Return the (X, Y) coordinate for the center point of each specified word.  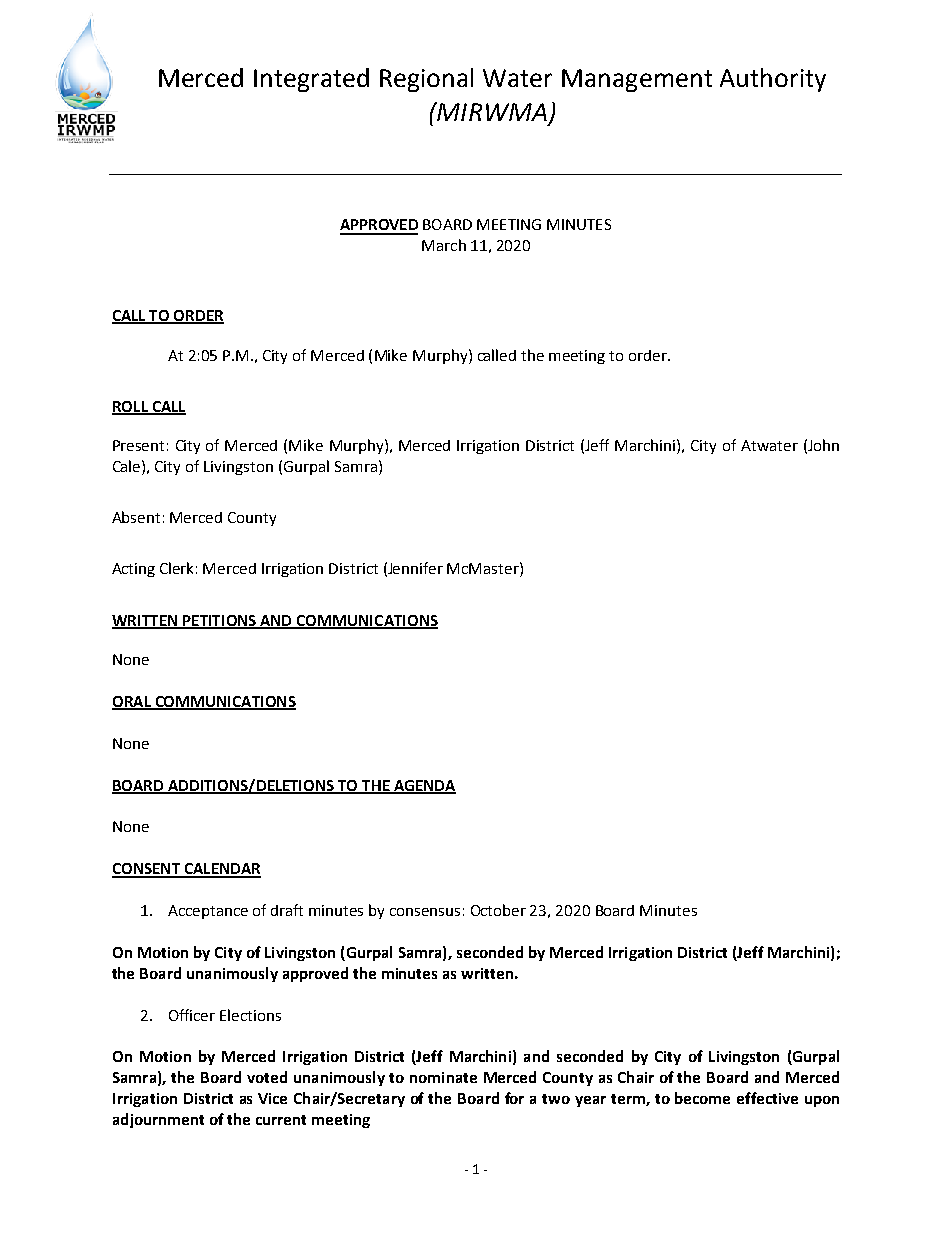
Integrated (311, 80)
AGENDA (423, 786)
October (498, 910)
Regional (426, 80)
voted (267, 1077)
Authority (773, 80)
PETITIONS (220, 621)
